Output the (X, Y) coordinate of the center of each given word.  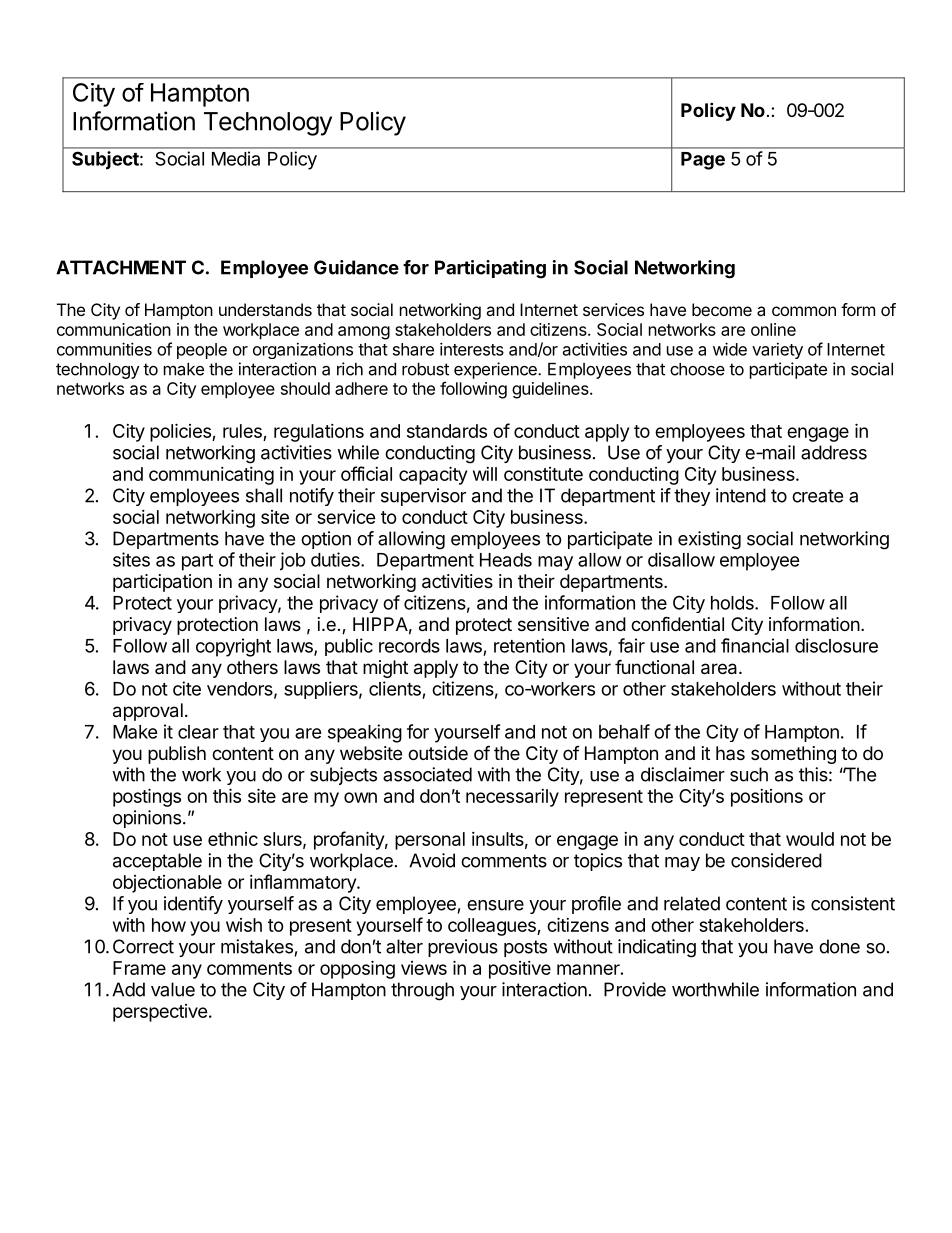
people (202, 351)
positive (520, 970)
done (839, 946)
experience (496, 370)
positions (767, 798)
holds (733, 603)
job (293, 561)
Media (236, 158)
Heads (506, 560)
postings (147, 797)
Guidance (356, 267)
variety (777, 350)
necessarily (512, 798)
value (173, 989)
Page (703, 161)
